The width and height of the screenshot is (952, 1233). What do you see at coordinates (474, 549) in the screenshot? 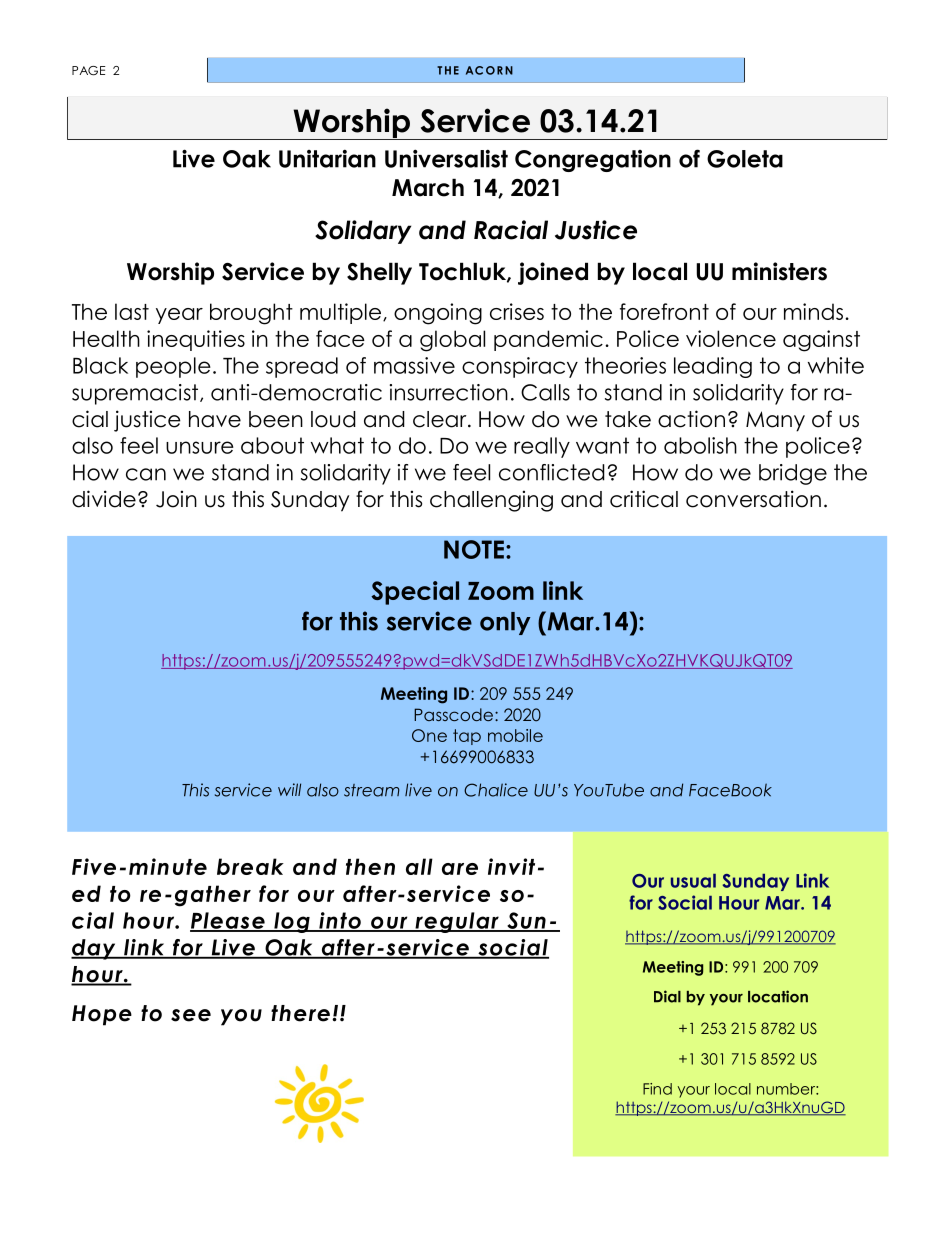
I see `NOTE` at bounding box center [474, 549].
